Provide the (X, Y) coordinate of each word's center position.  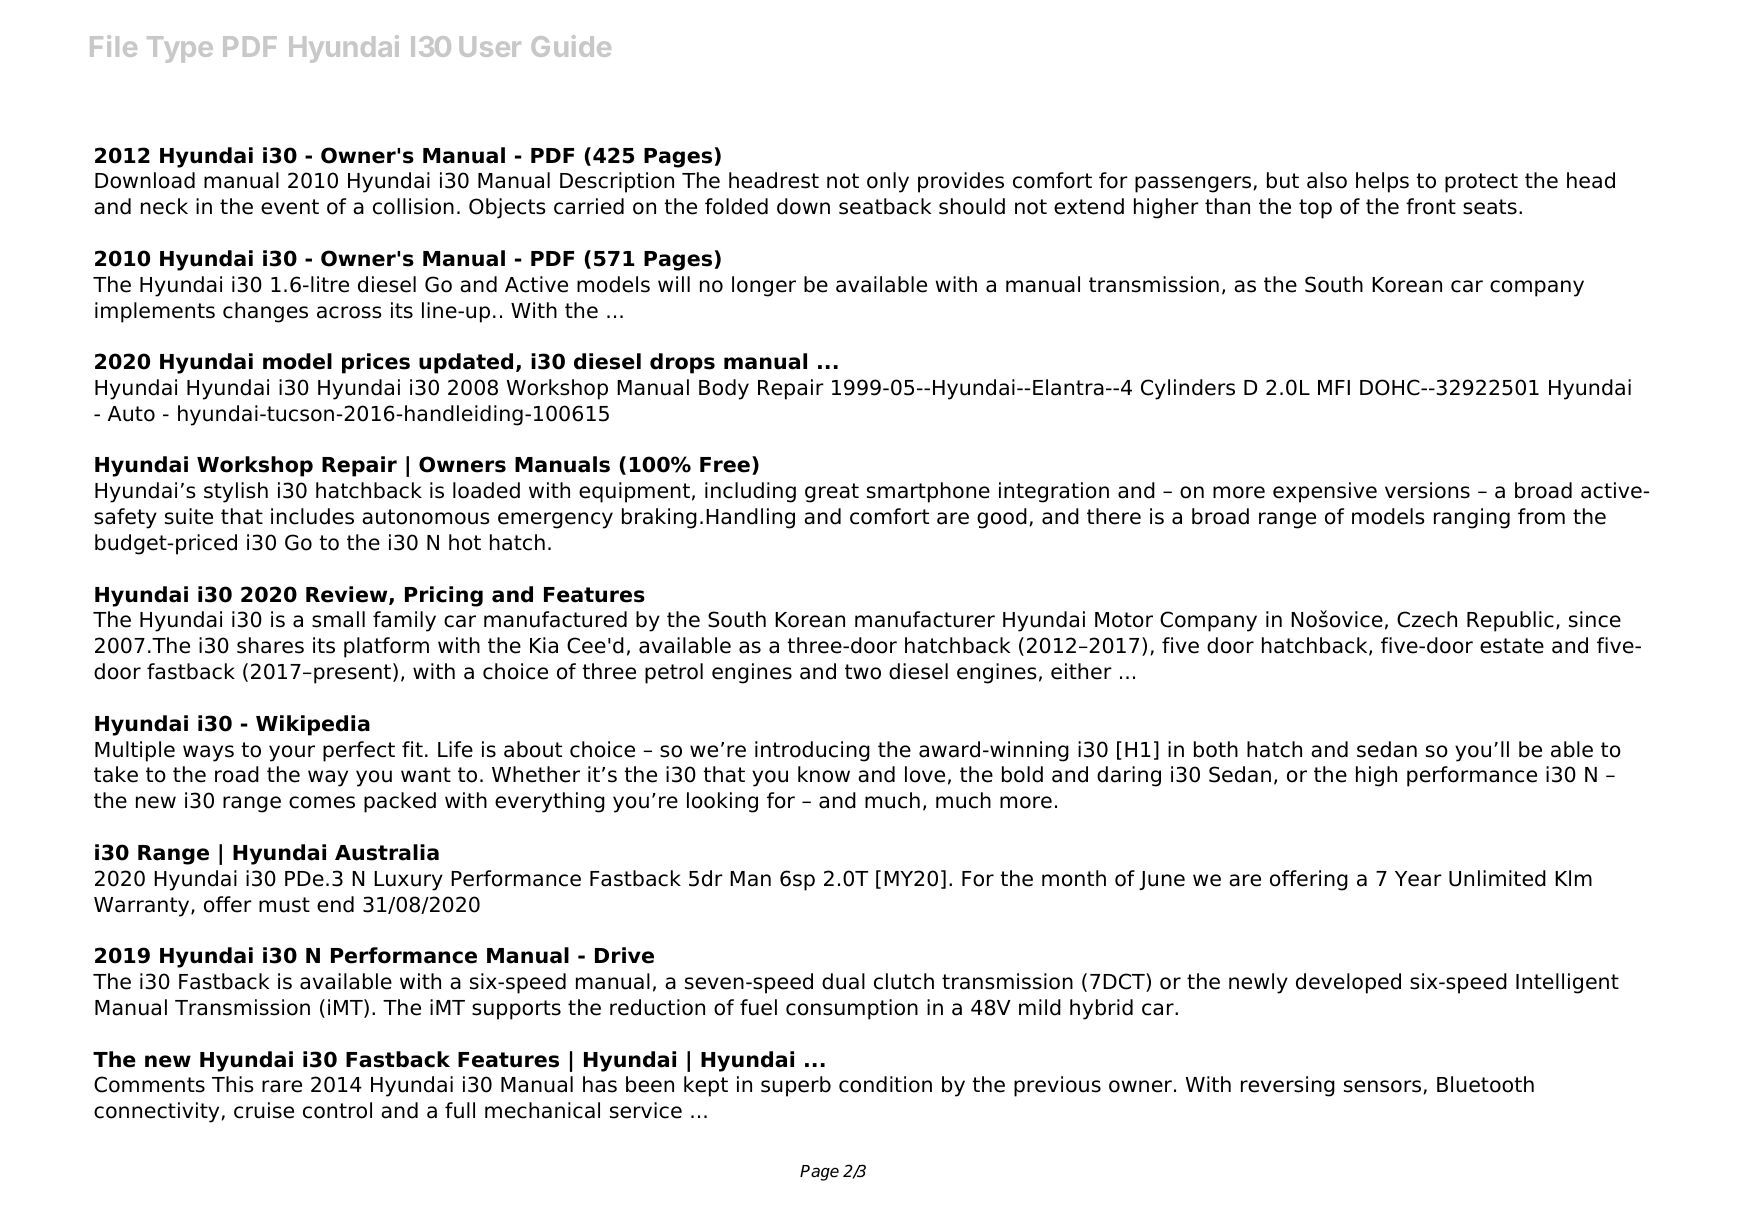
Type (180, 49)
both (1216, 749)
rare (282, 1086)
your (292, 753)
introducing (812, 751)
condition (885, 1084)
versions (1427, 490)
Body (724, 389)
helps (1382, 182)
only (888, 182)
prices (376, 363)
